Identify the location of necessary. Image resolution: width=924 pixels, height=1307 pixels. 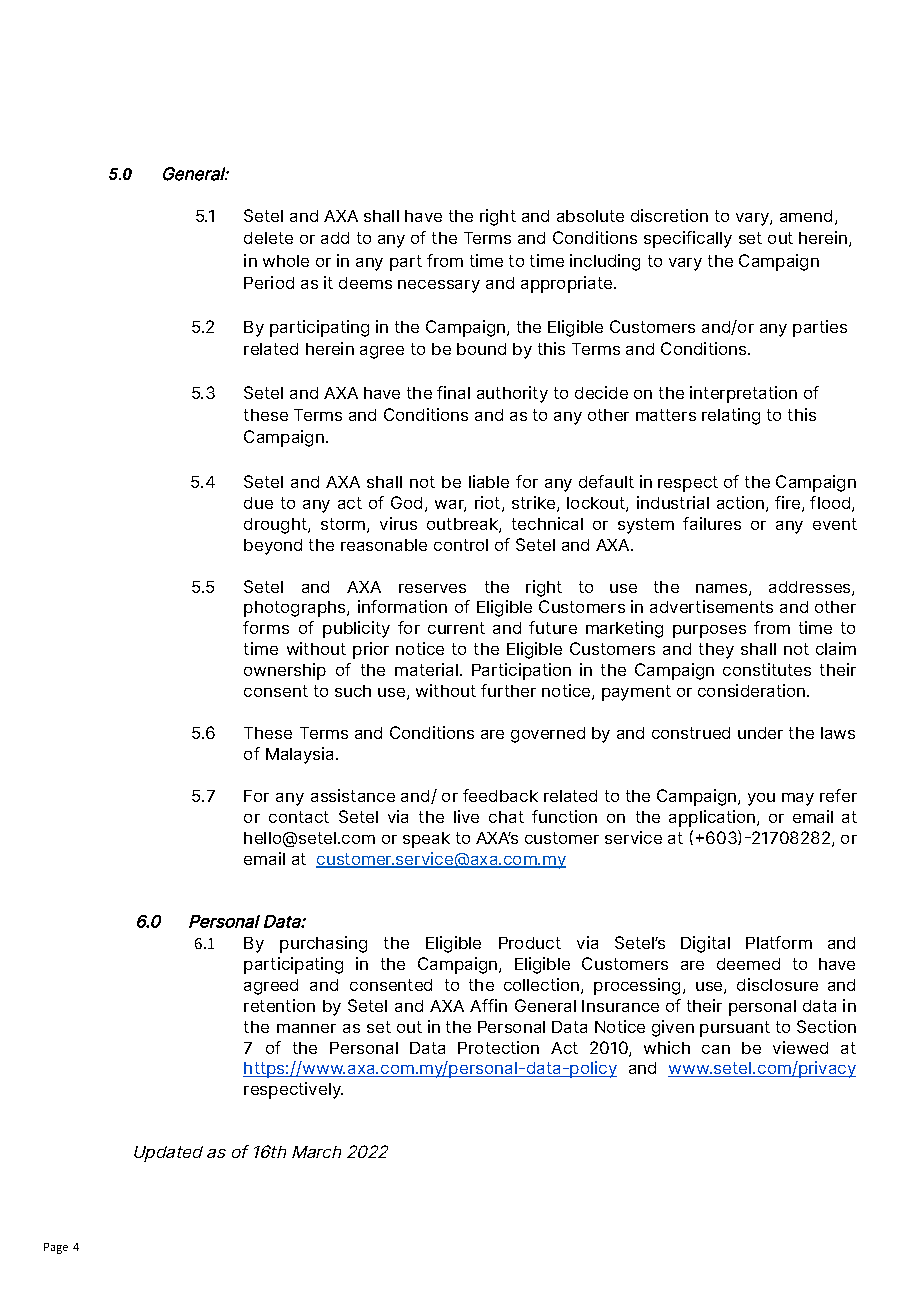
(439, 286).
